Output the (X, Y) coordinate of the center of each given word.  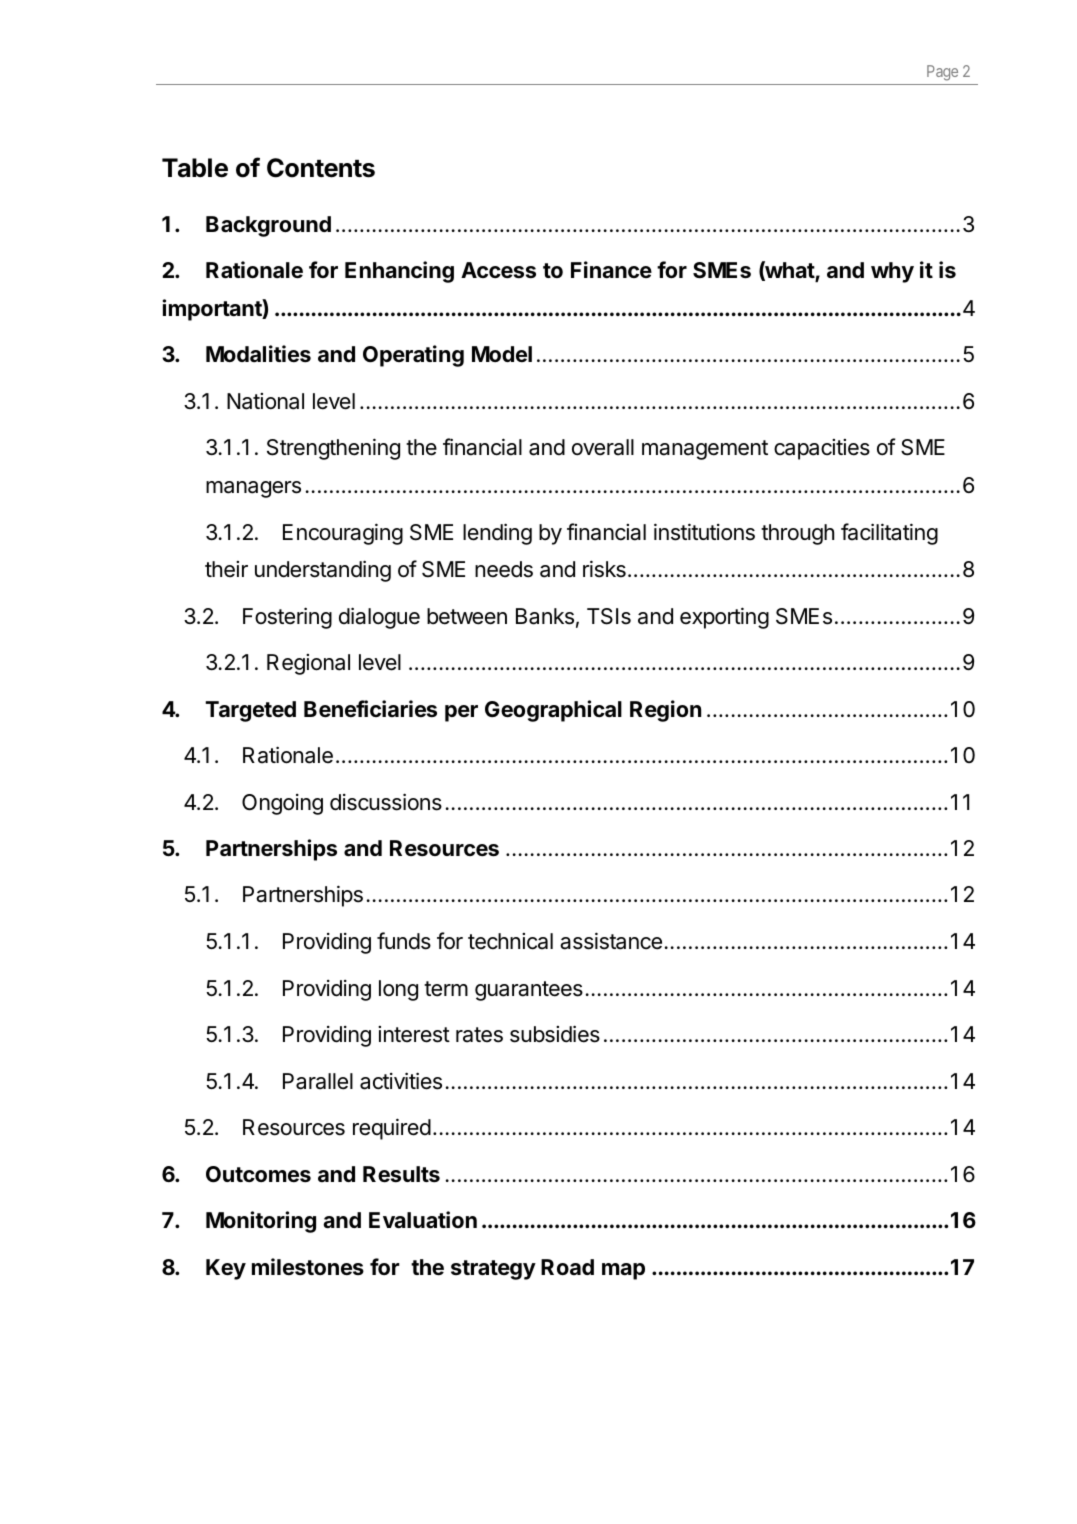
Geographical (553, 711)
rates (479, 1035)
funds (404, 941)
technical (510, 941)
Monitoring (261, 1222)
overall (603, 447)
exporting (724, 618)
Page (942, 73)
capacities (822, 449)
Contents (321, 168)
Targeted (250, 711)
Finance (611, 270)
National (265, 401)
